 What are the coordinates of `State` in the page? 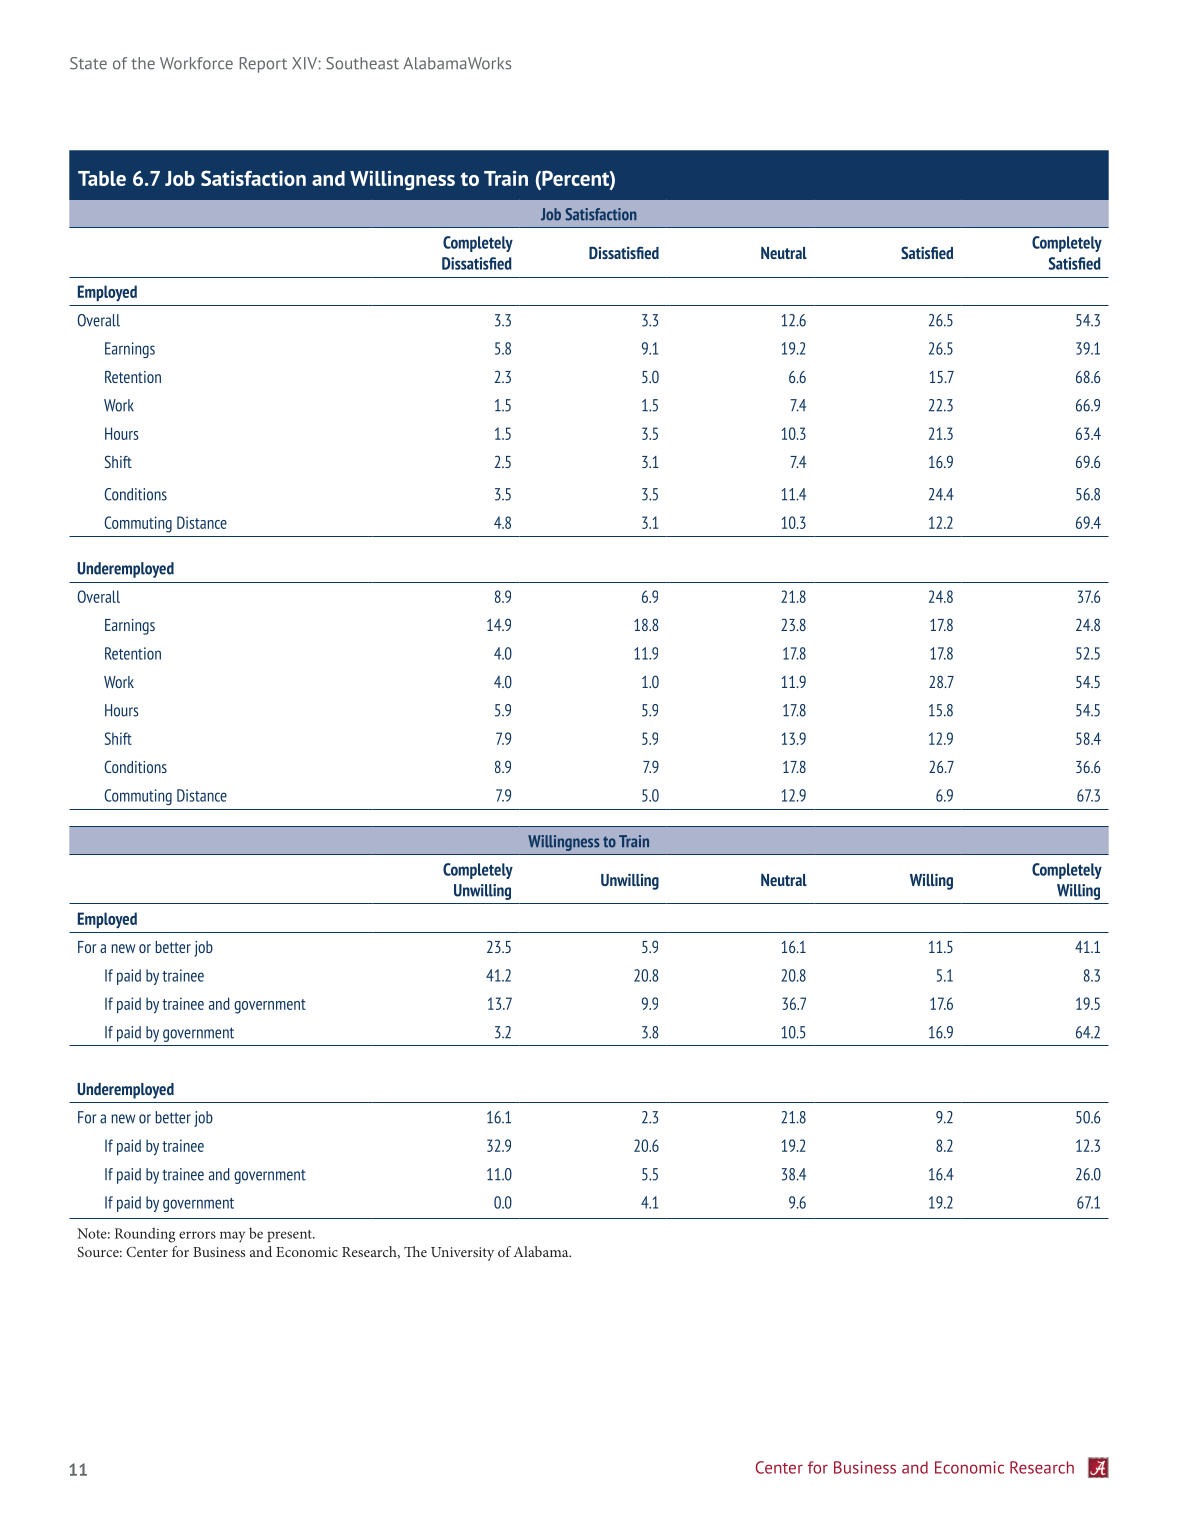 It's located at (88, 63).
